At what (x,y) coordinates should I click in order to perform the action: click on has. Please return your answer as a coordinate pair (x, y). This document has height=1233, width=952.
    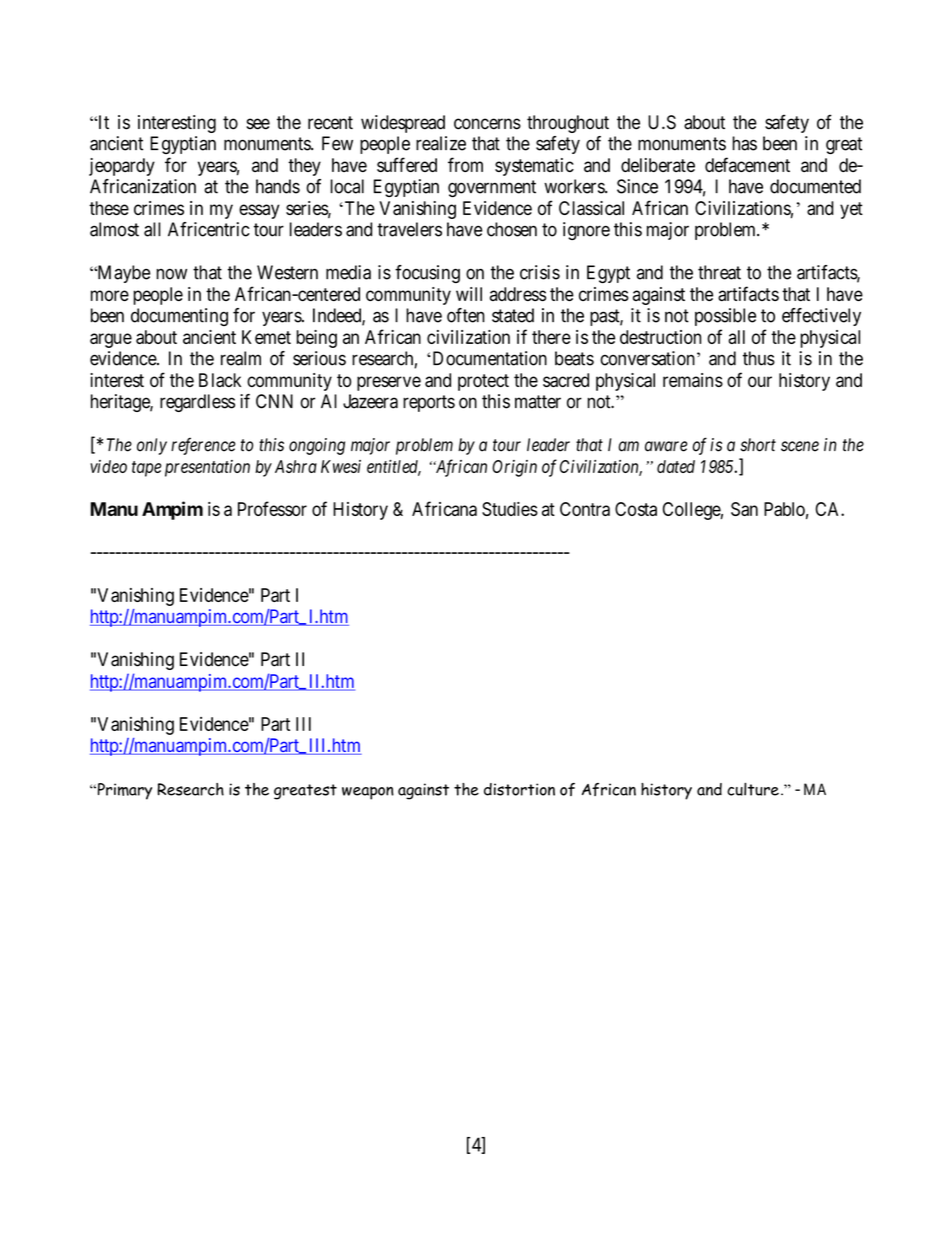
    Looking at the image, I should click on (745, 143).
